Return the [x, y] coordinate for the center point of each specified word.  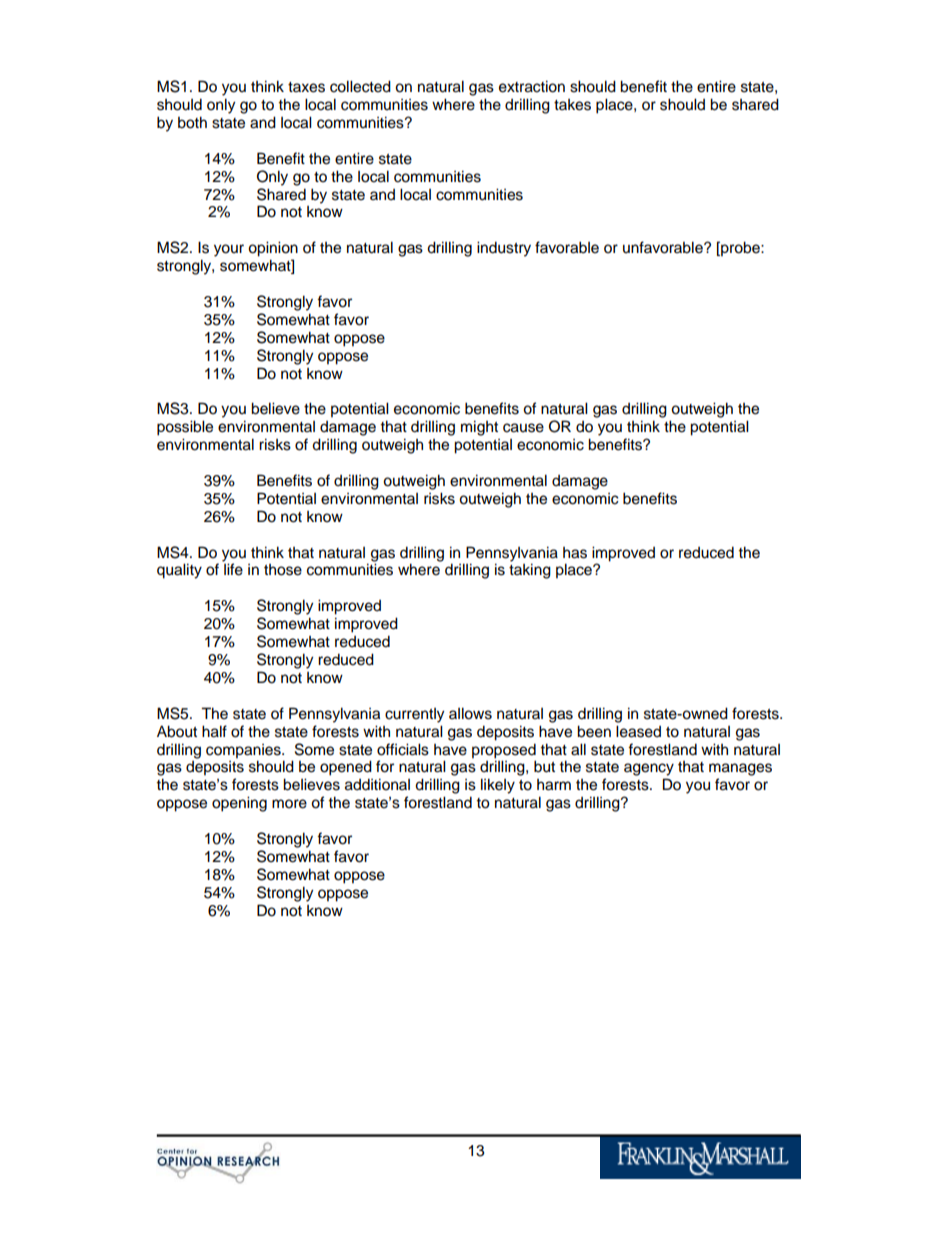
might [479, 428]
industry [504, 249]
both [192, 122]
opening [239, 804]
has [575, 553]
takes [572, 105]
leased [638, 731]
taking [530, 571]
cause [523, 428]
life [233, 569]
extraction [532, 86]
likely [498, 786]
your [229, 250]
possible [185, 428]
